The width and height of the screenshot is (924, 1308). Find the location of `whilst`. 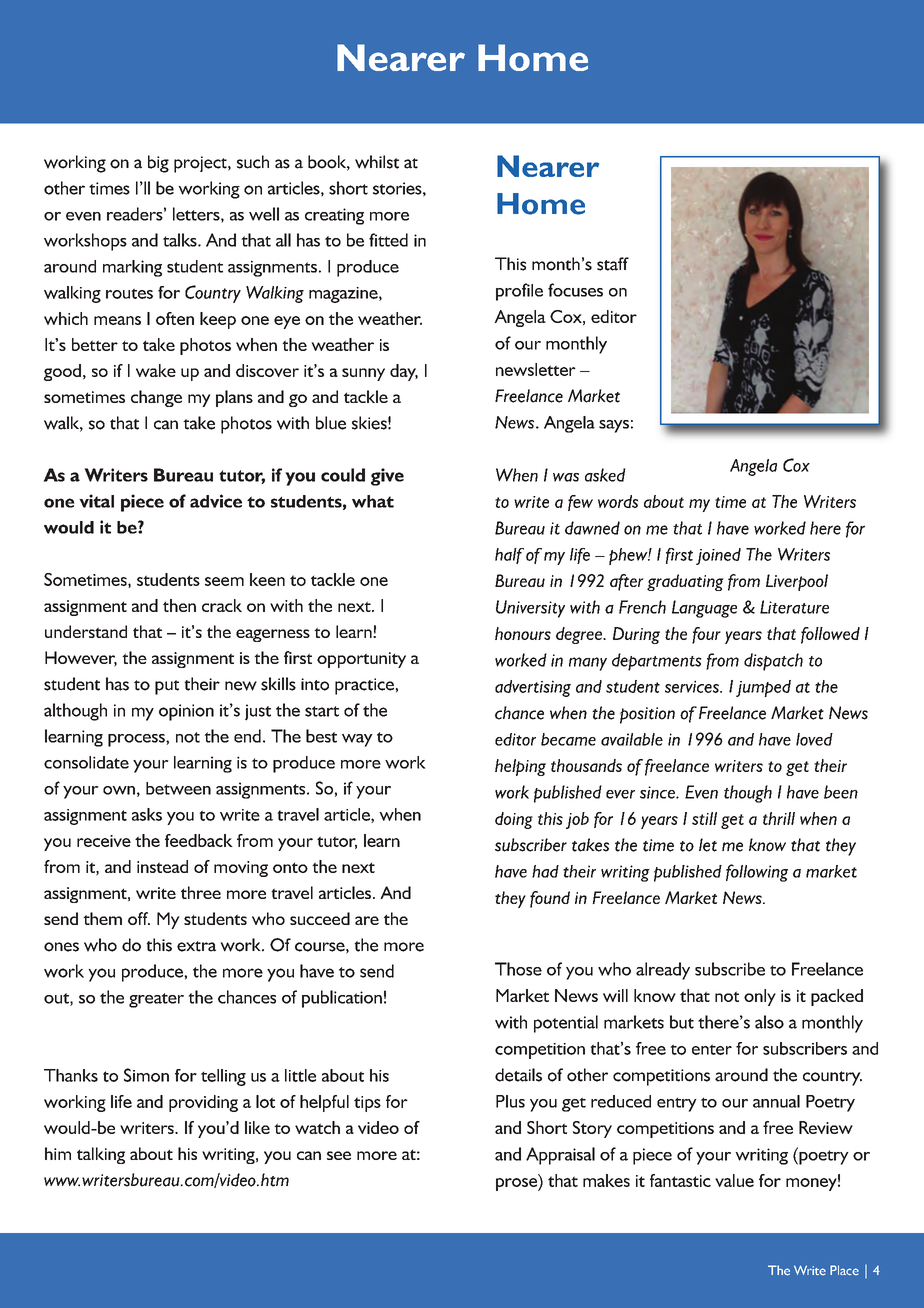

whilst is located at coordinates (377, 162).
